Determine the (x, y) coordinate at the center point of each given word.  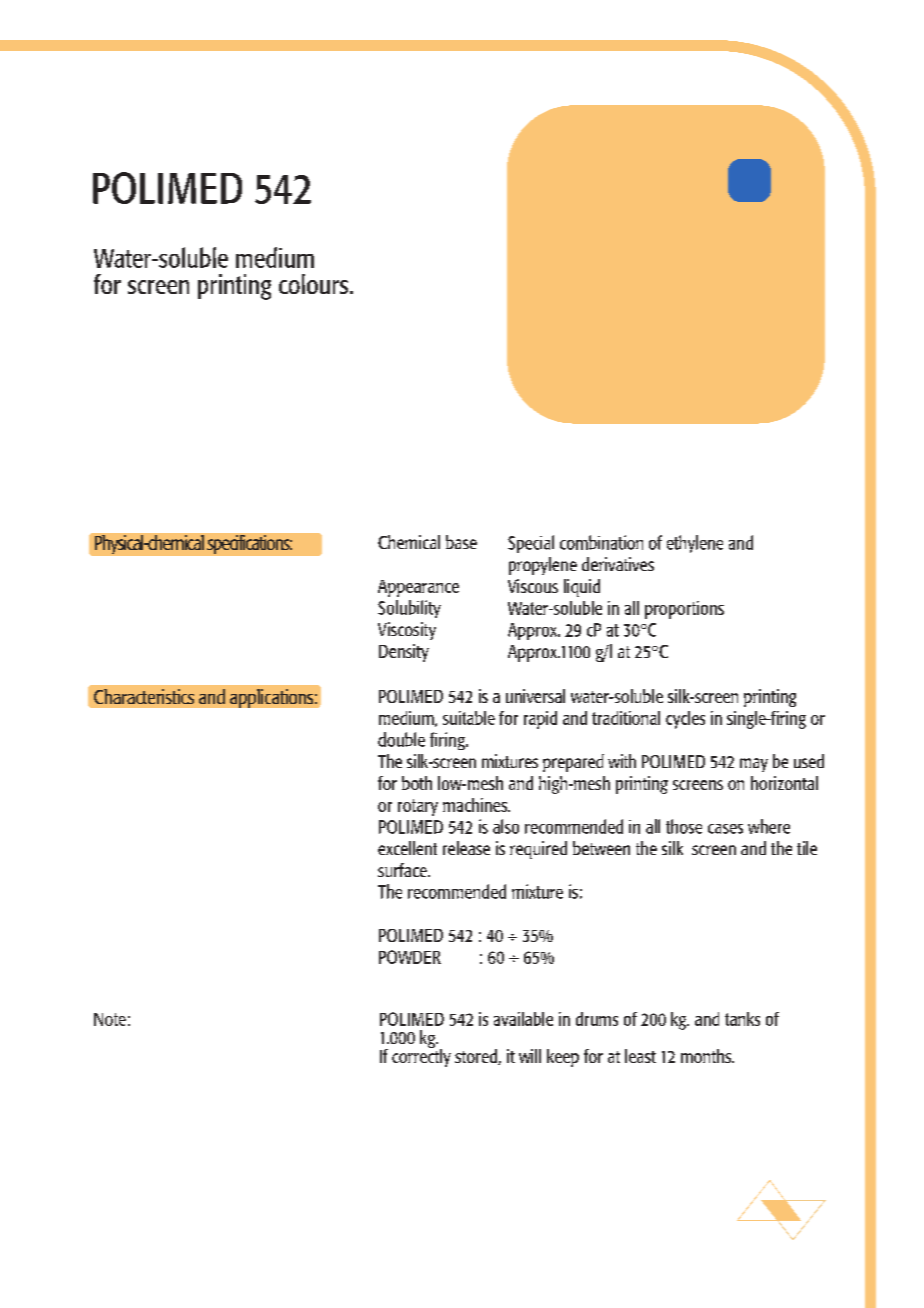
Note (110, 1019)
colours (315, 284)
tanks (742, 1019)
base (461, 542)
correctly (421, 1056)
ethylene (695, 544)
